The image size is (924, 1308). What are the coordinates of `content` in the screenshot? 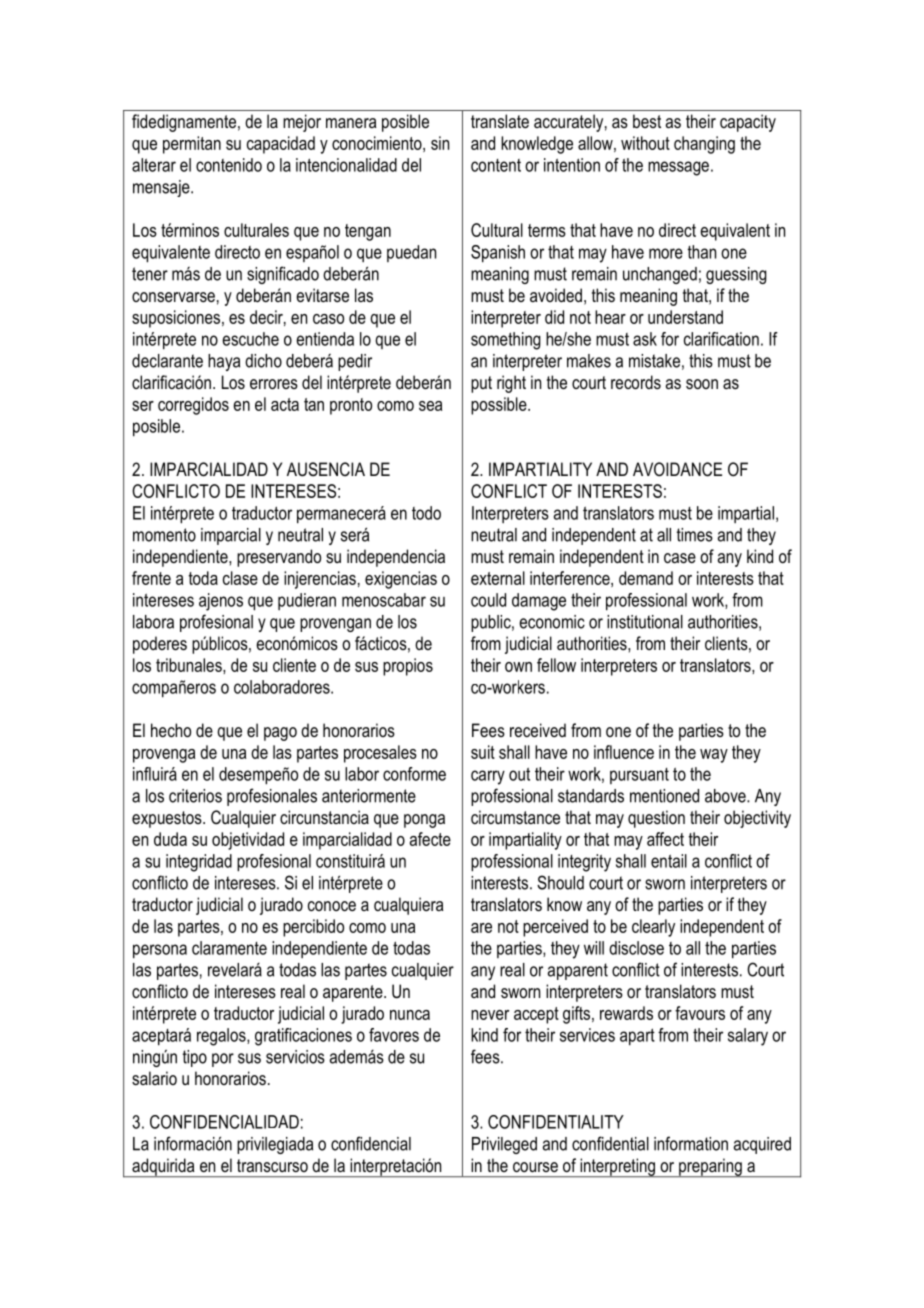 It's located at (496, 165).
